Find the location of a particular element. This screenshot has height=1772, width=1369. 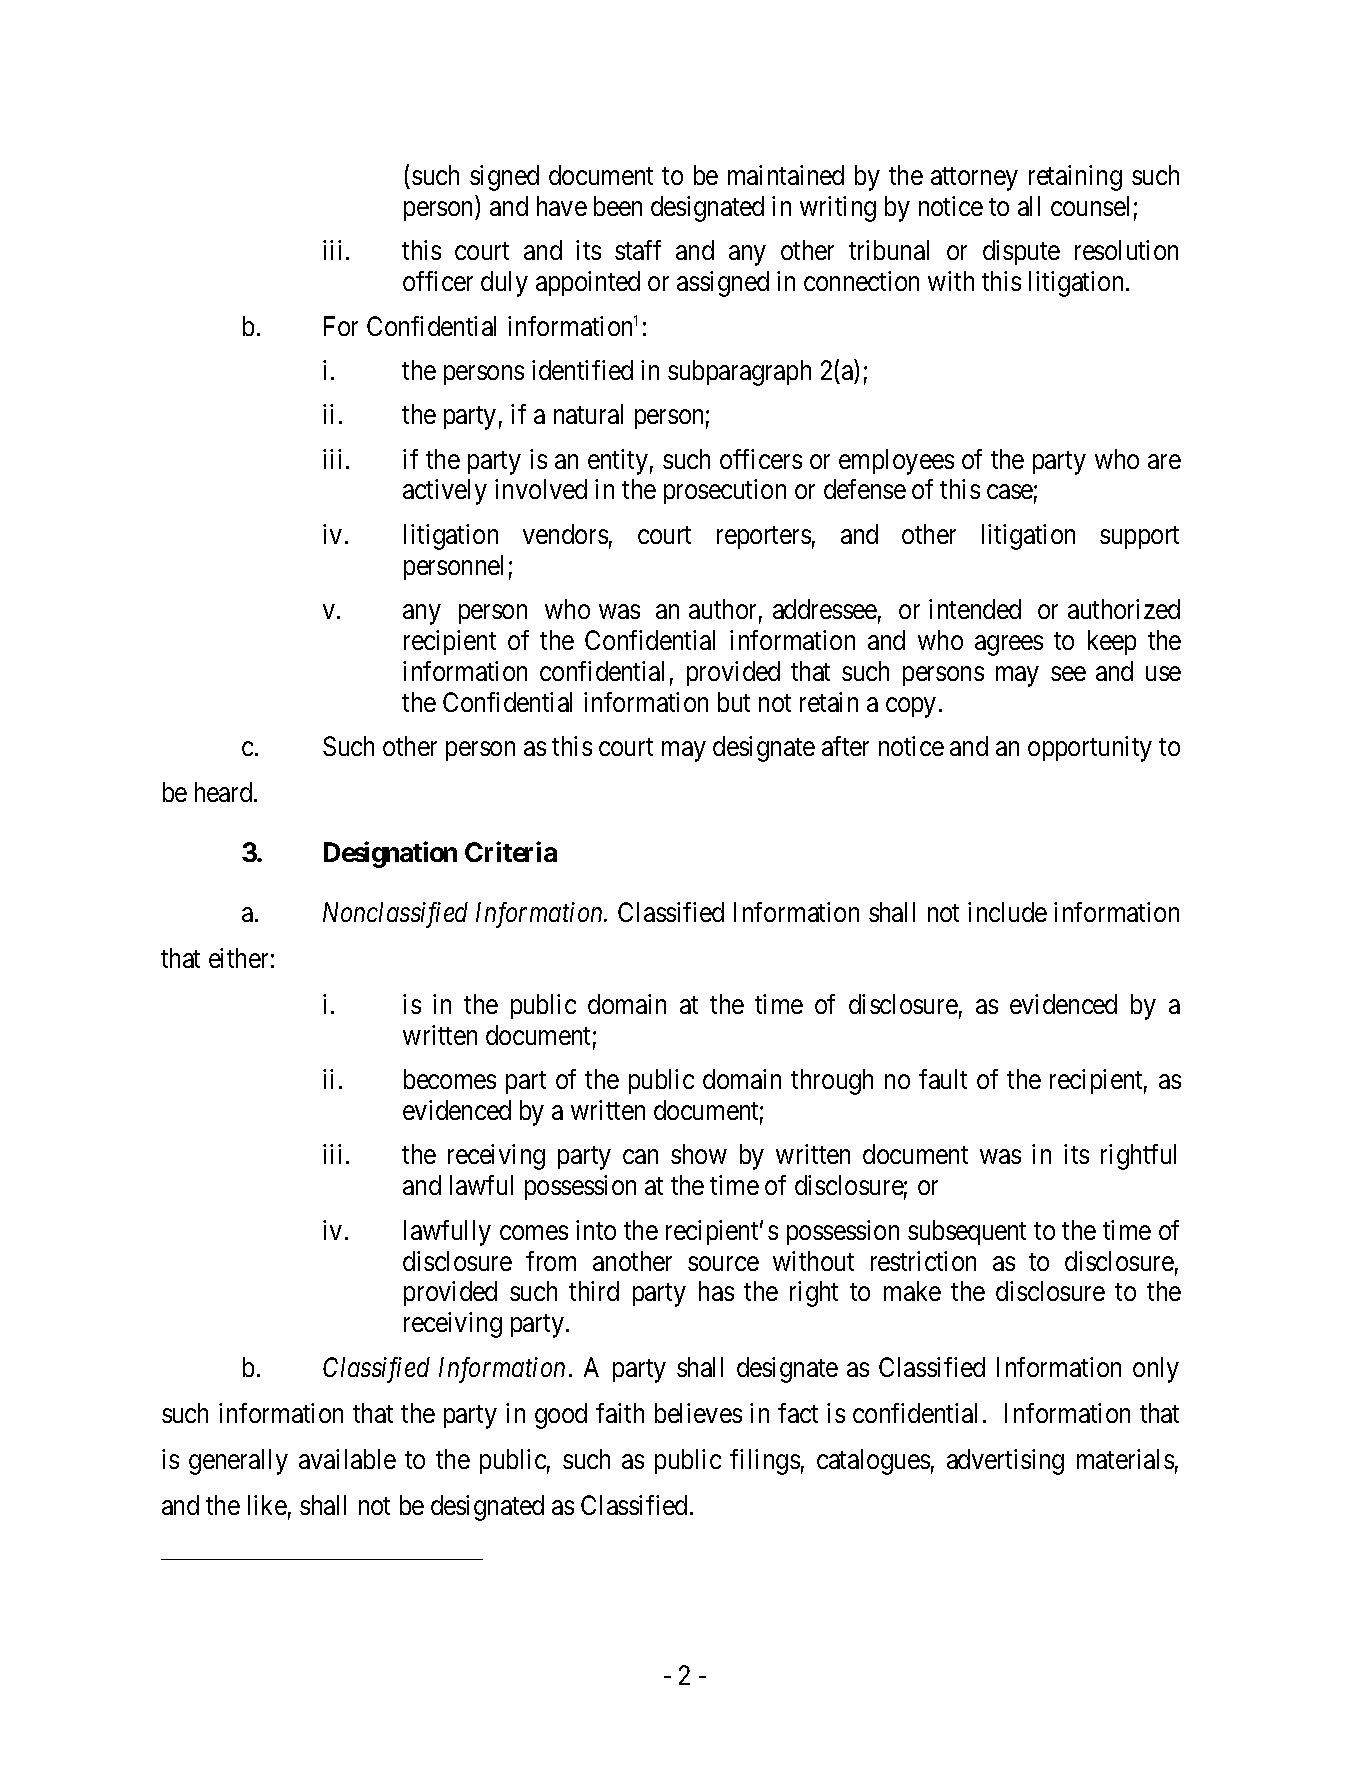

Criteria is located at coordinates (511, 852).
